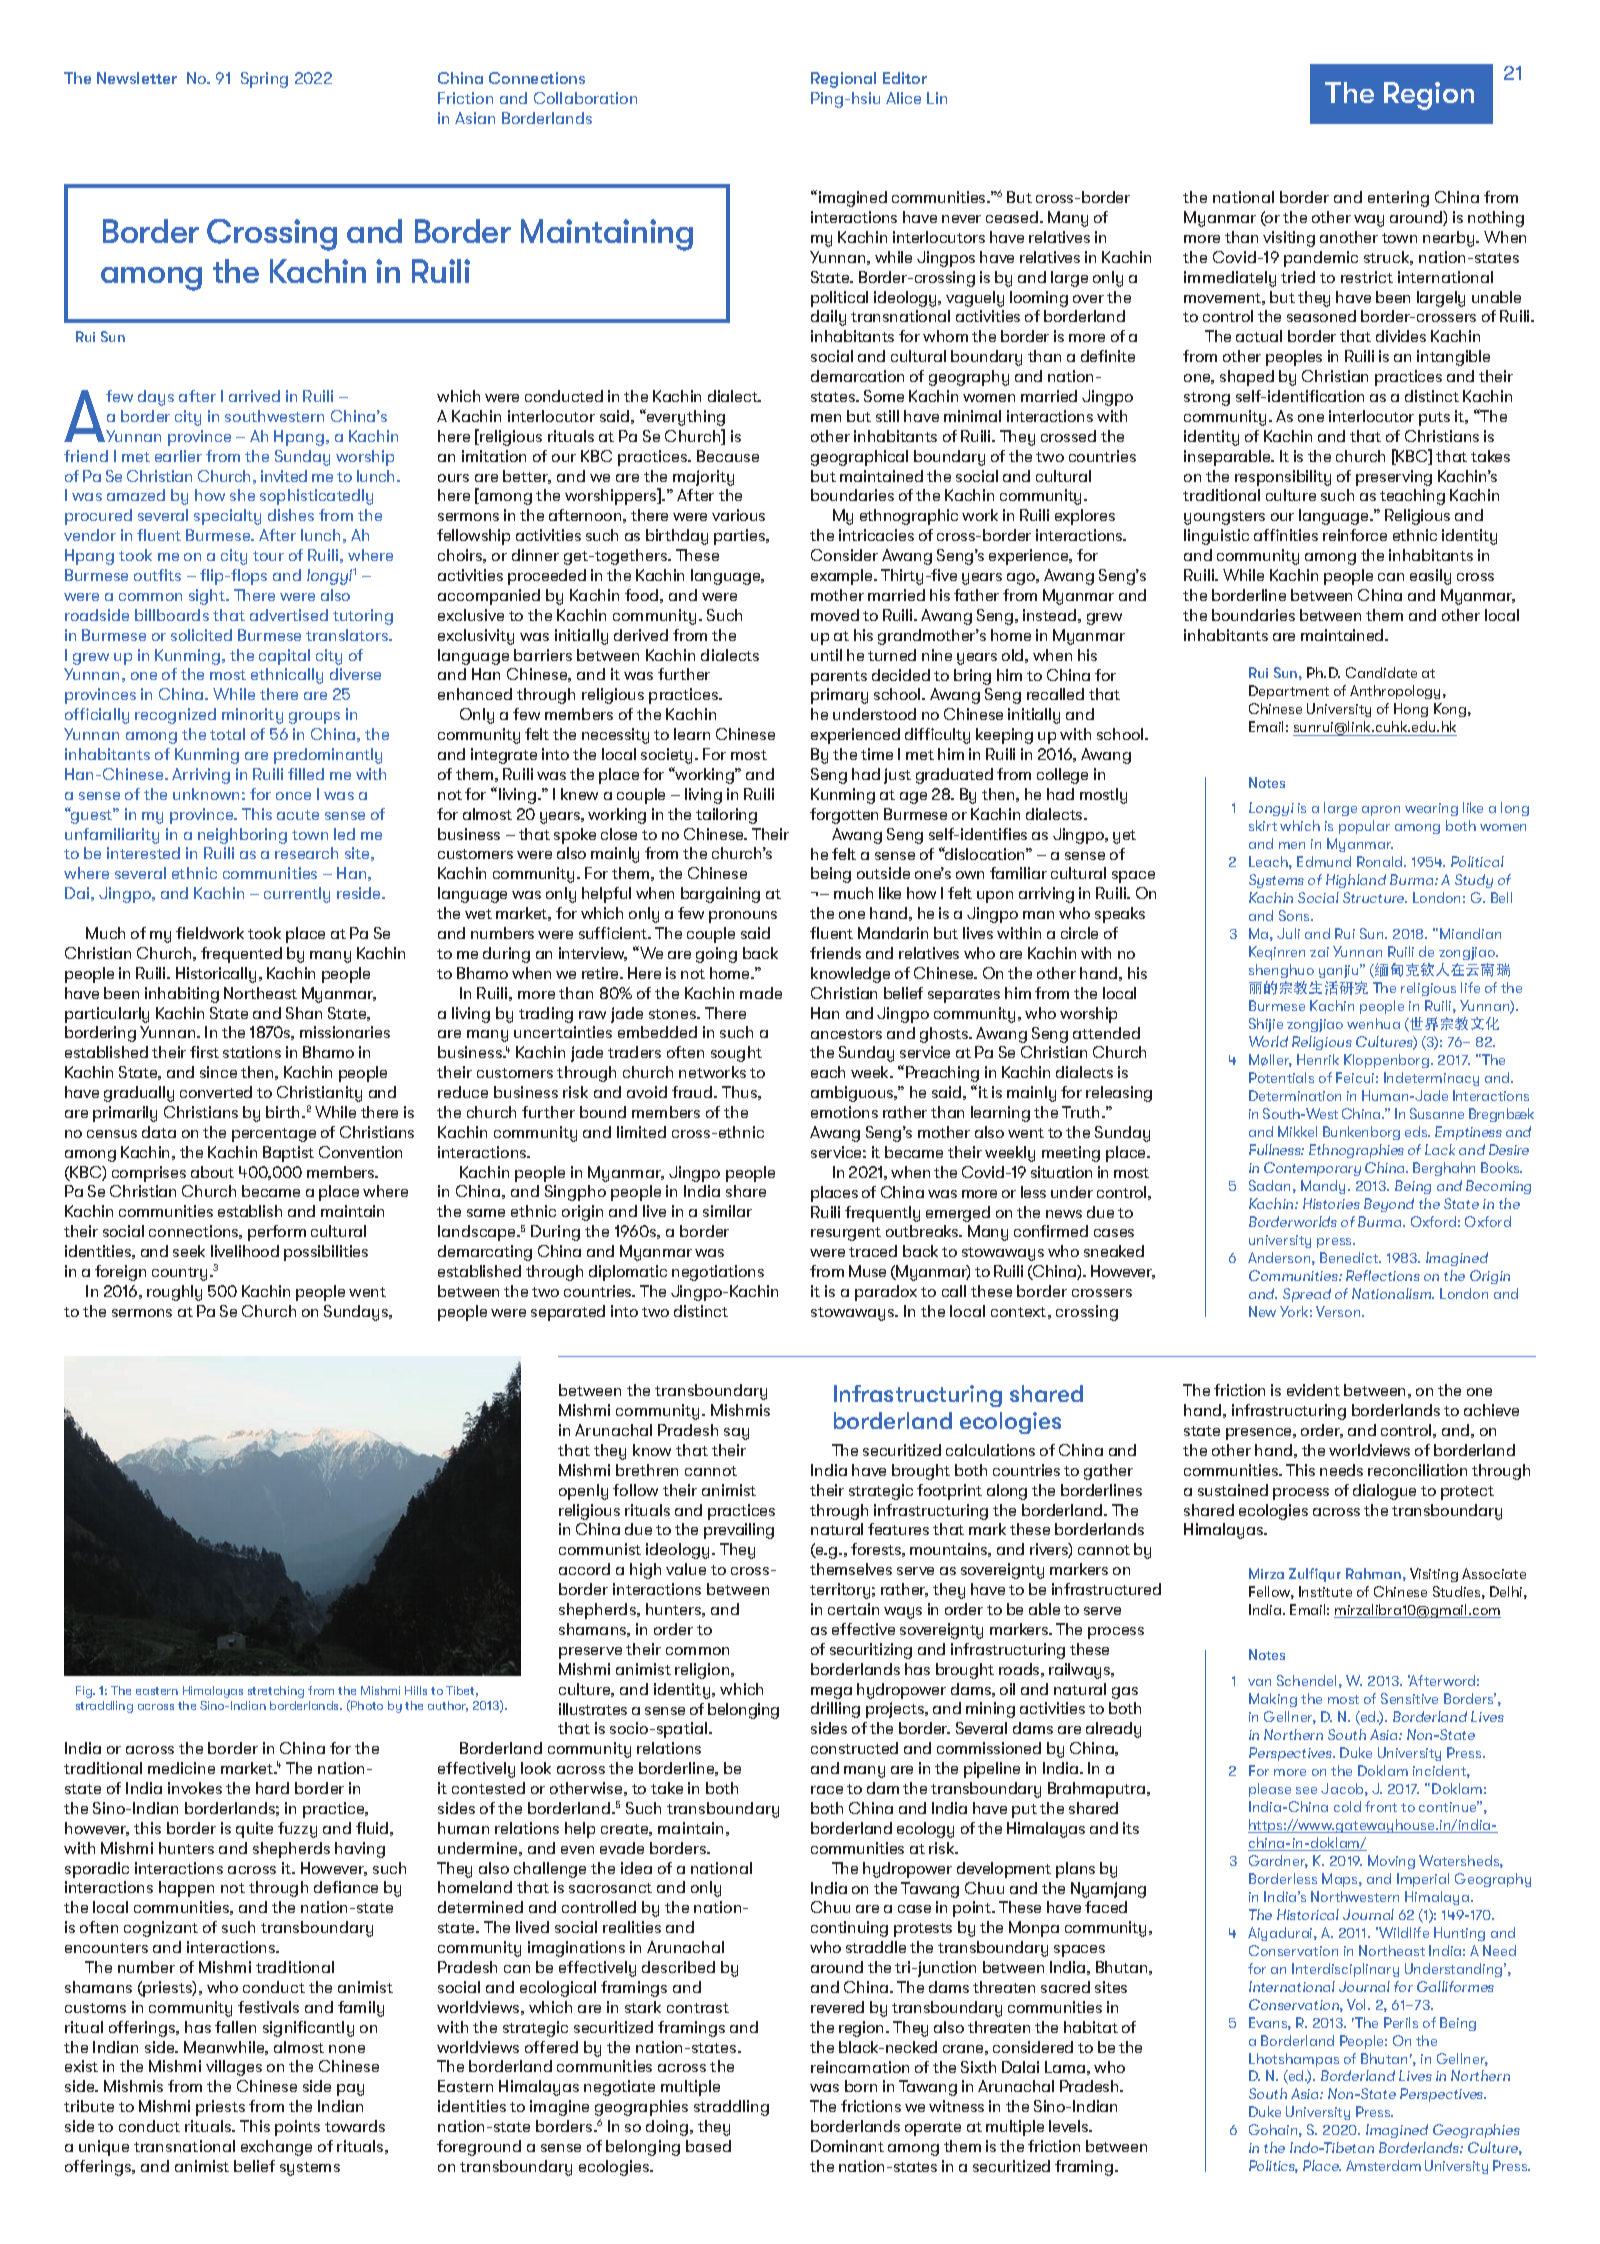  What do you see at coordinates (274, 1135) in the image?
I see `percentage` at bounding box center [274, 1135].
